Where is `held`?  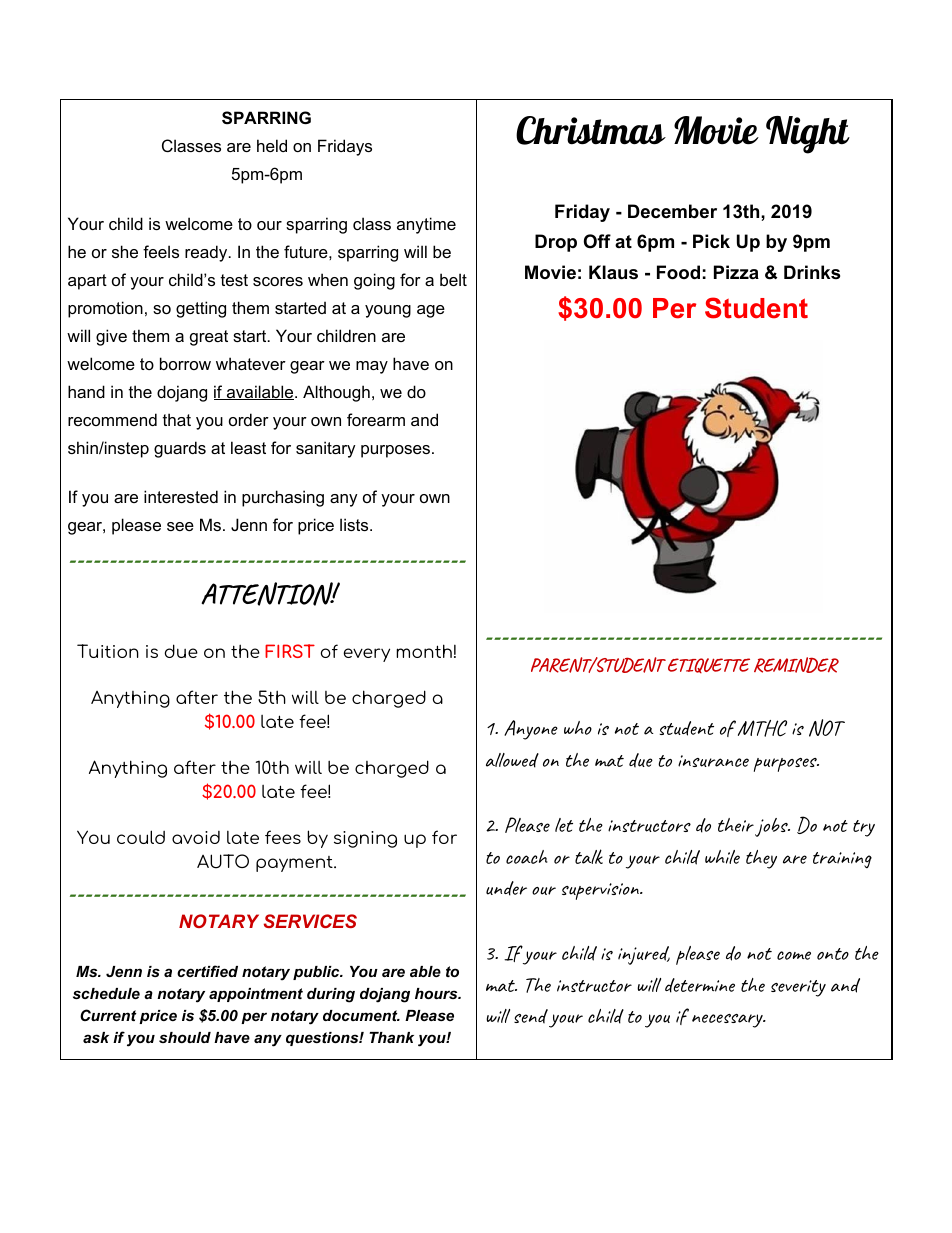 held is located at coordinates (272, 145).
